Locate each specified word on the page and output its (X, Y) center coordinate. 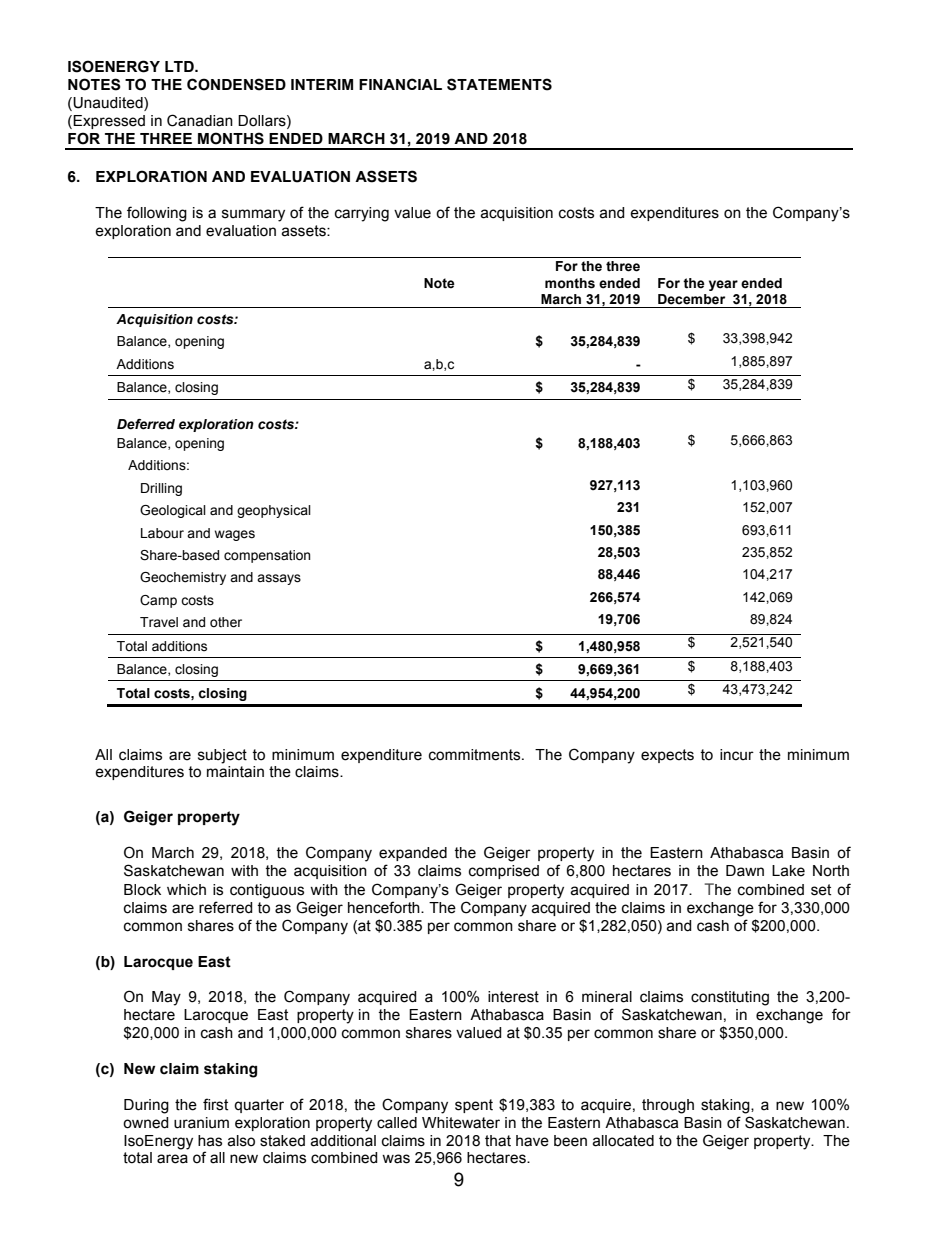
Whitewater (461, 1123)
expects (667, 756)
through (668, 1106)
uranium (201, 1123)
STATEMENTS (499, 84)
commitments (476, 755)
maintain (235, 772)
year (723, 285)
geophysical (274, 511)
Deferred (146, 424)
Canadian (200, 120)
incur (737, 755)
